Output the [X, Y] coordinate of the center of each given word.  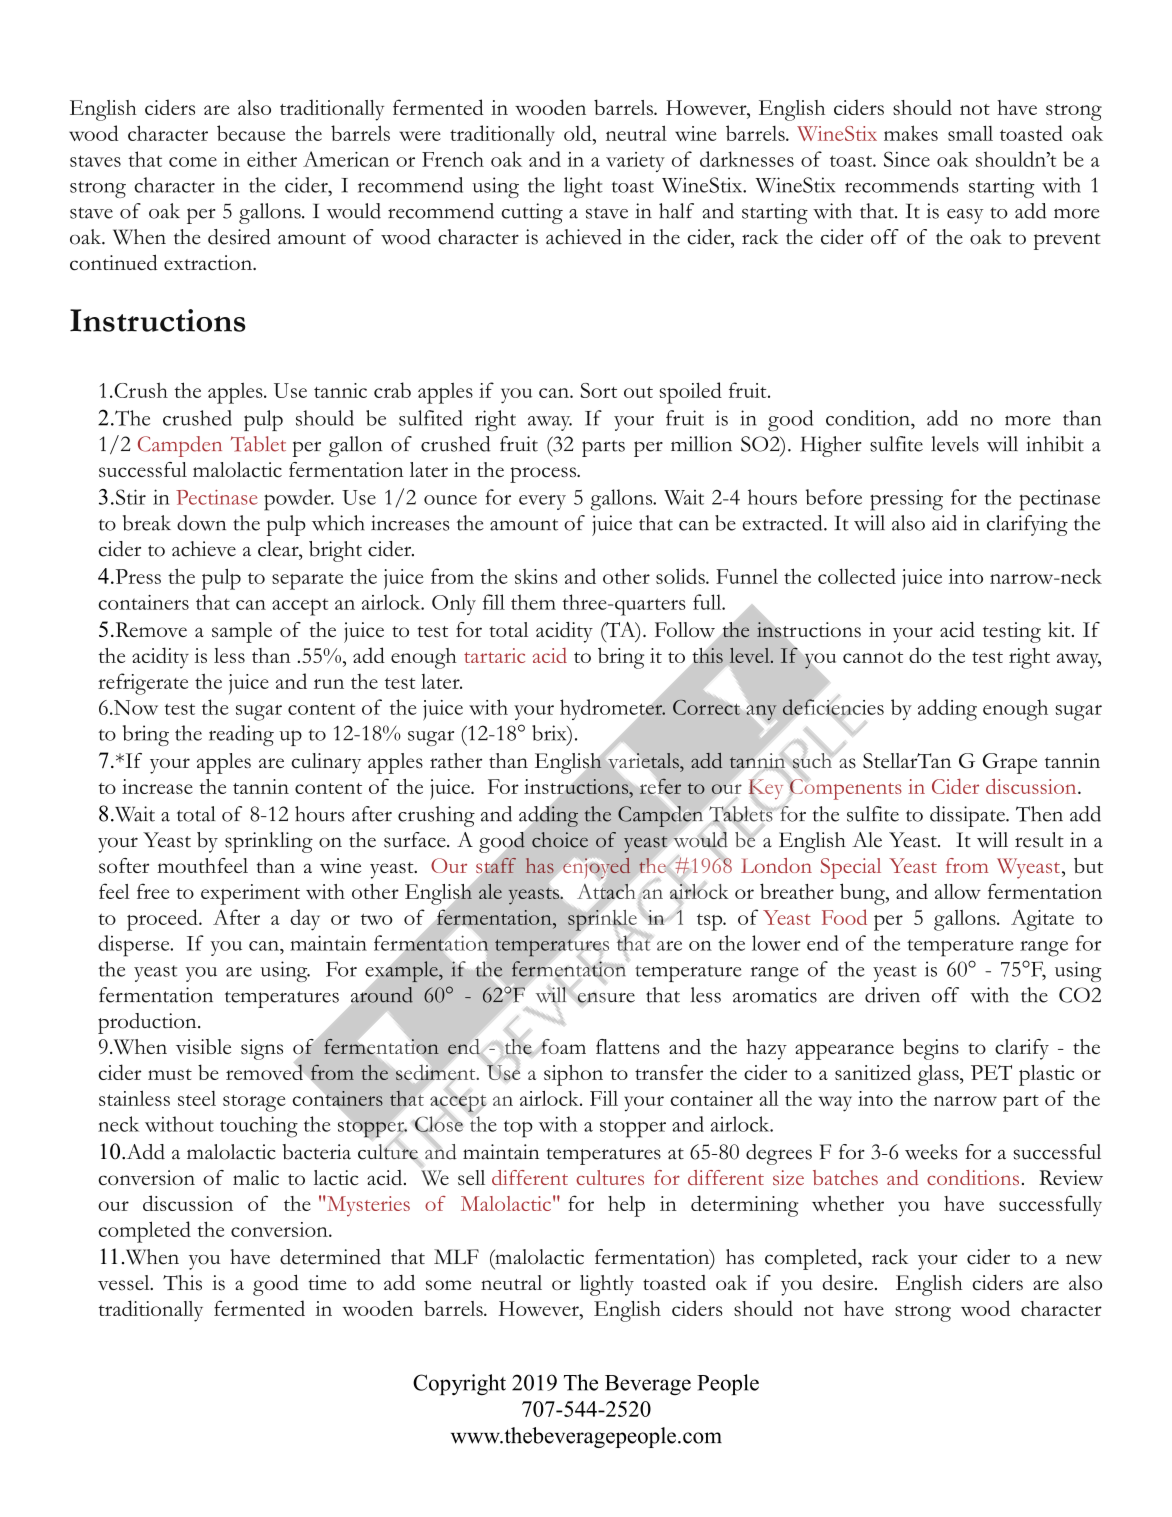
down [201, 523]
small [970, 133]
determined [330, 1257]
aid [944, 523]
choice [560, 840]
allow [958, 891]
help [626, 1206]
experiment [250, 894]
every [542, 502]
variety [635, 162]
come [193, 162]
